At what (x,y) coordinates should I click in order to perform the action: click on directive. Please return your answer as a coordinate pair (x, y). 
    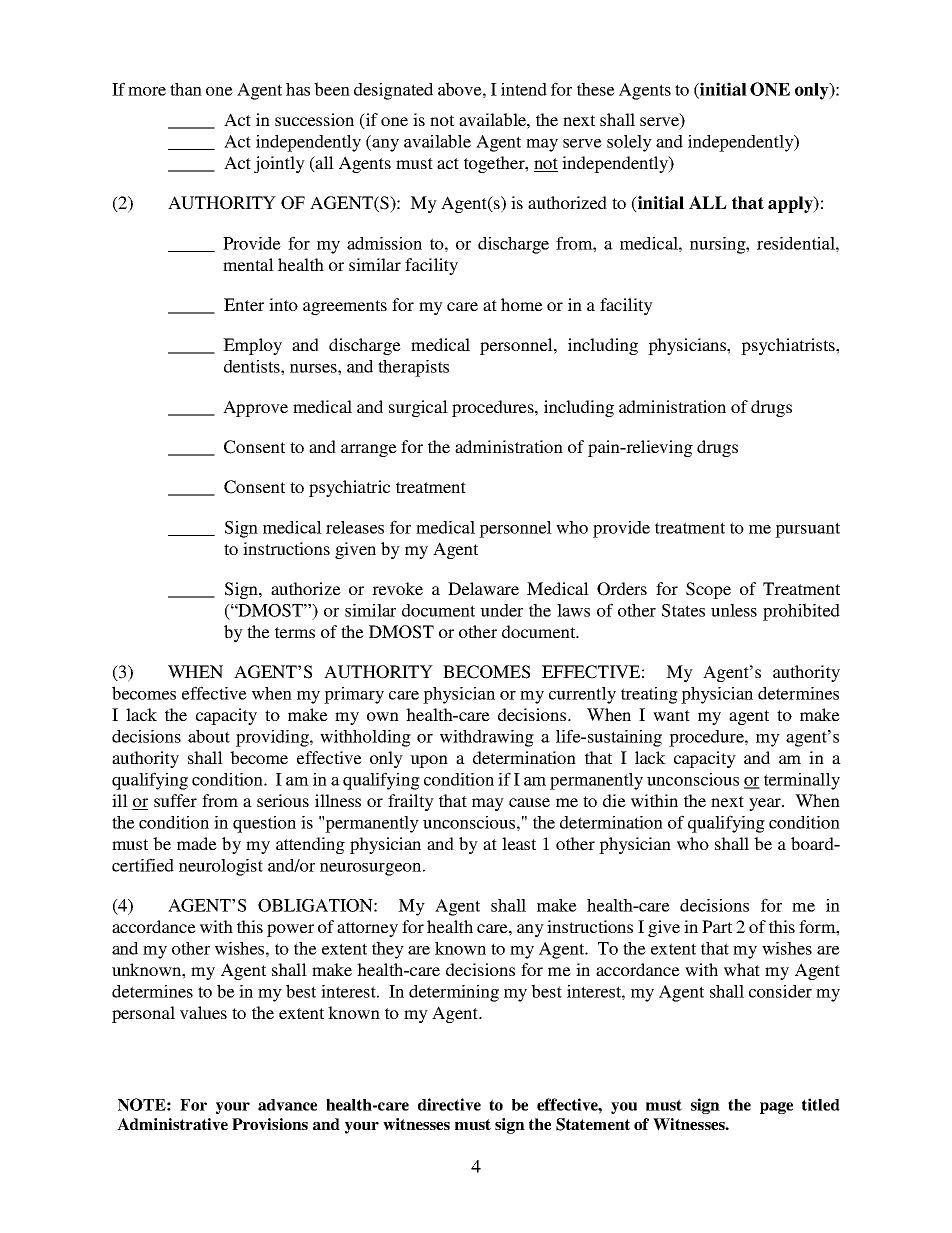
    Looking at the image, I should click on (449, 1104).
